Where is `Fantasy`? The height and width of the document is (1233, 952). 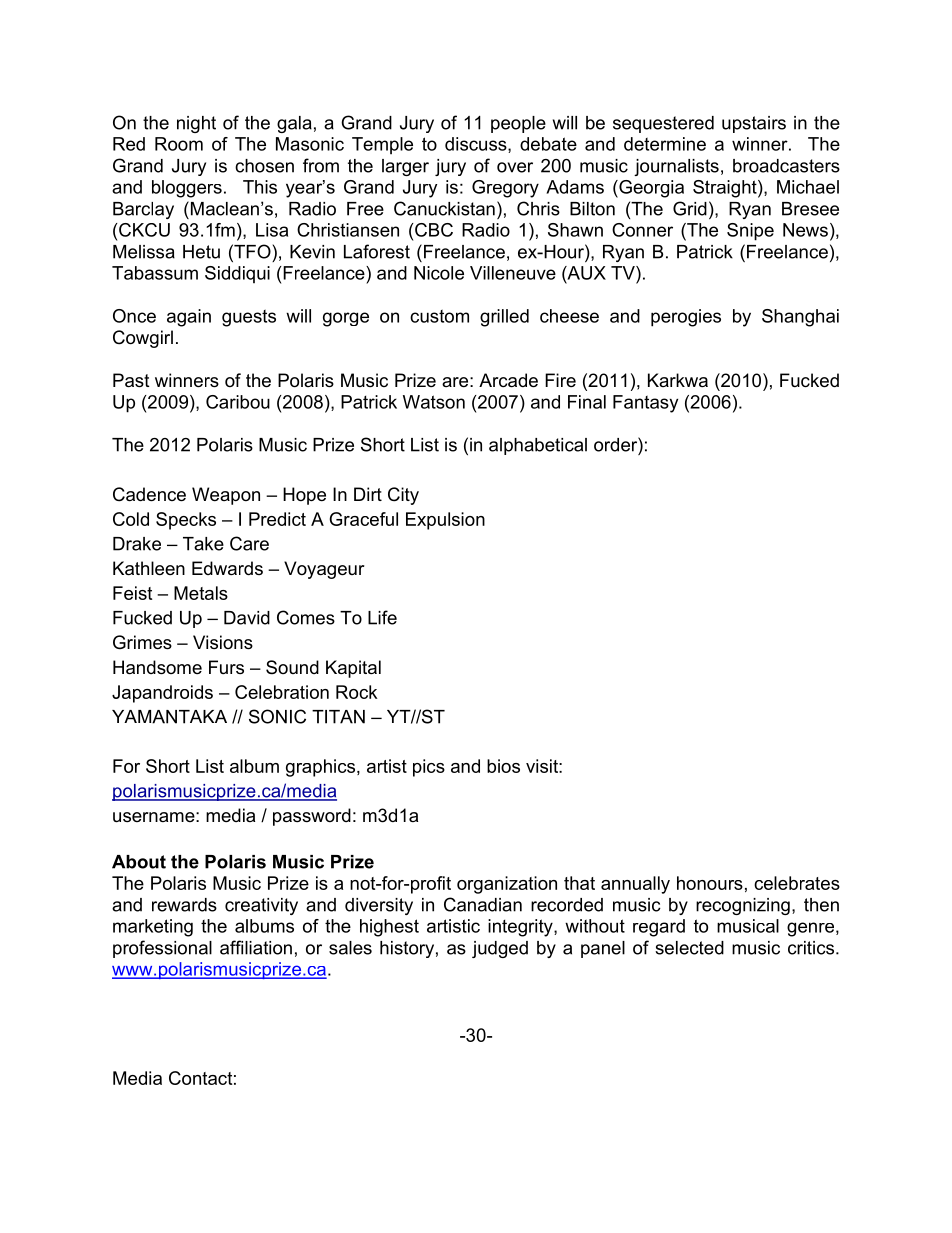
Fantasy is located at coordinates (645, 404).
